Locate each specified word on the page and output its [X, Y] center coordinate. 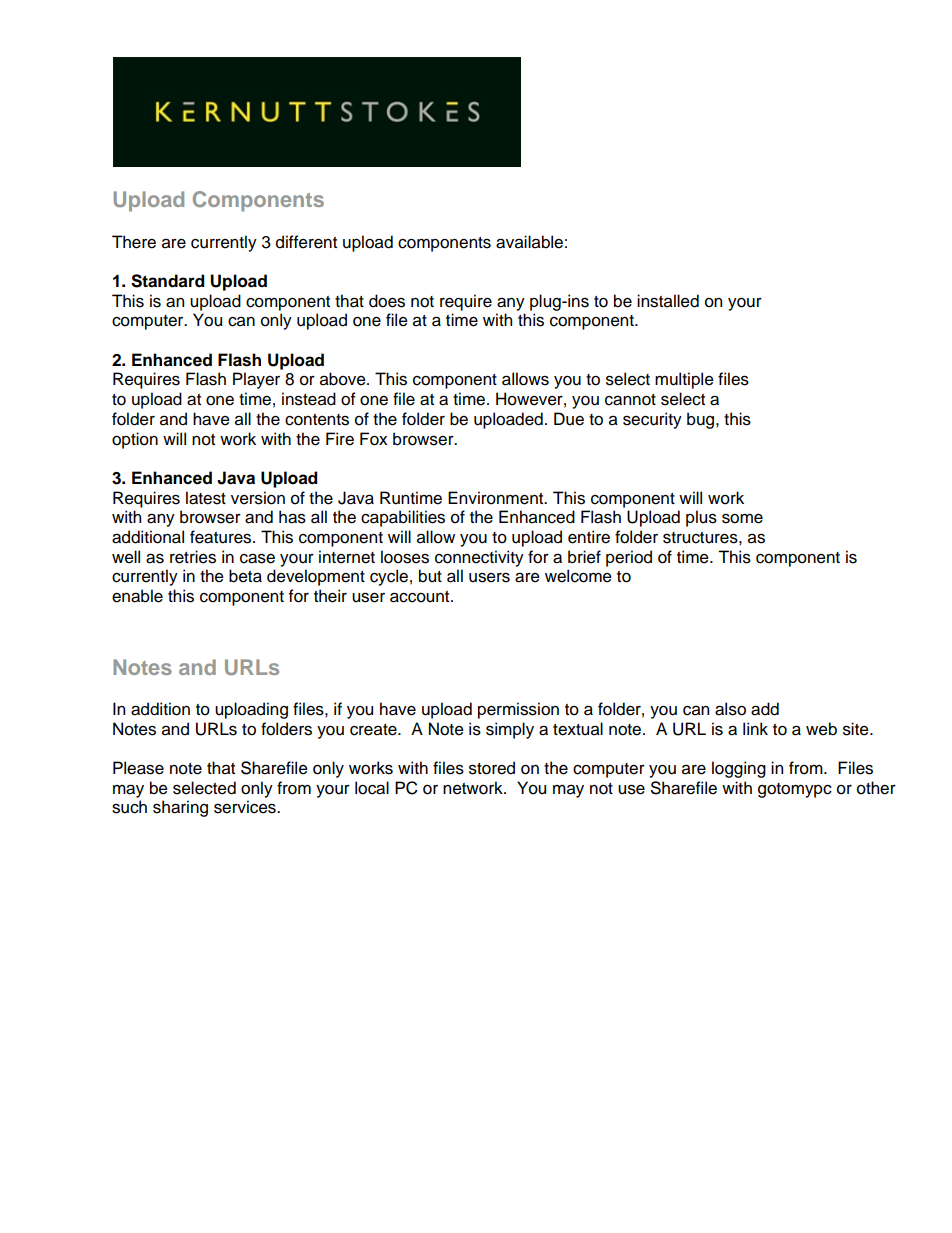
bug [702, 420]
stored [492, 768]
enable [137, 596]
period [629, 558]
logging [739, 769]
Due [569, 419]
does [387, 301]
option [135, 440]
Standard [167, 281]
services [246, 807]
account [421, 597]
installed [668, 301]
